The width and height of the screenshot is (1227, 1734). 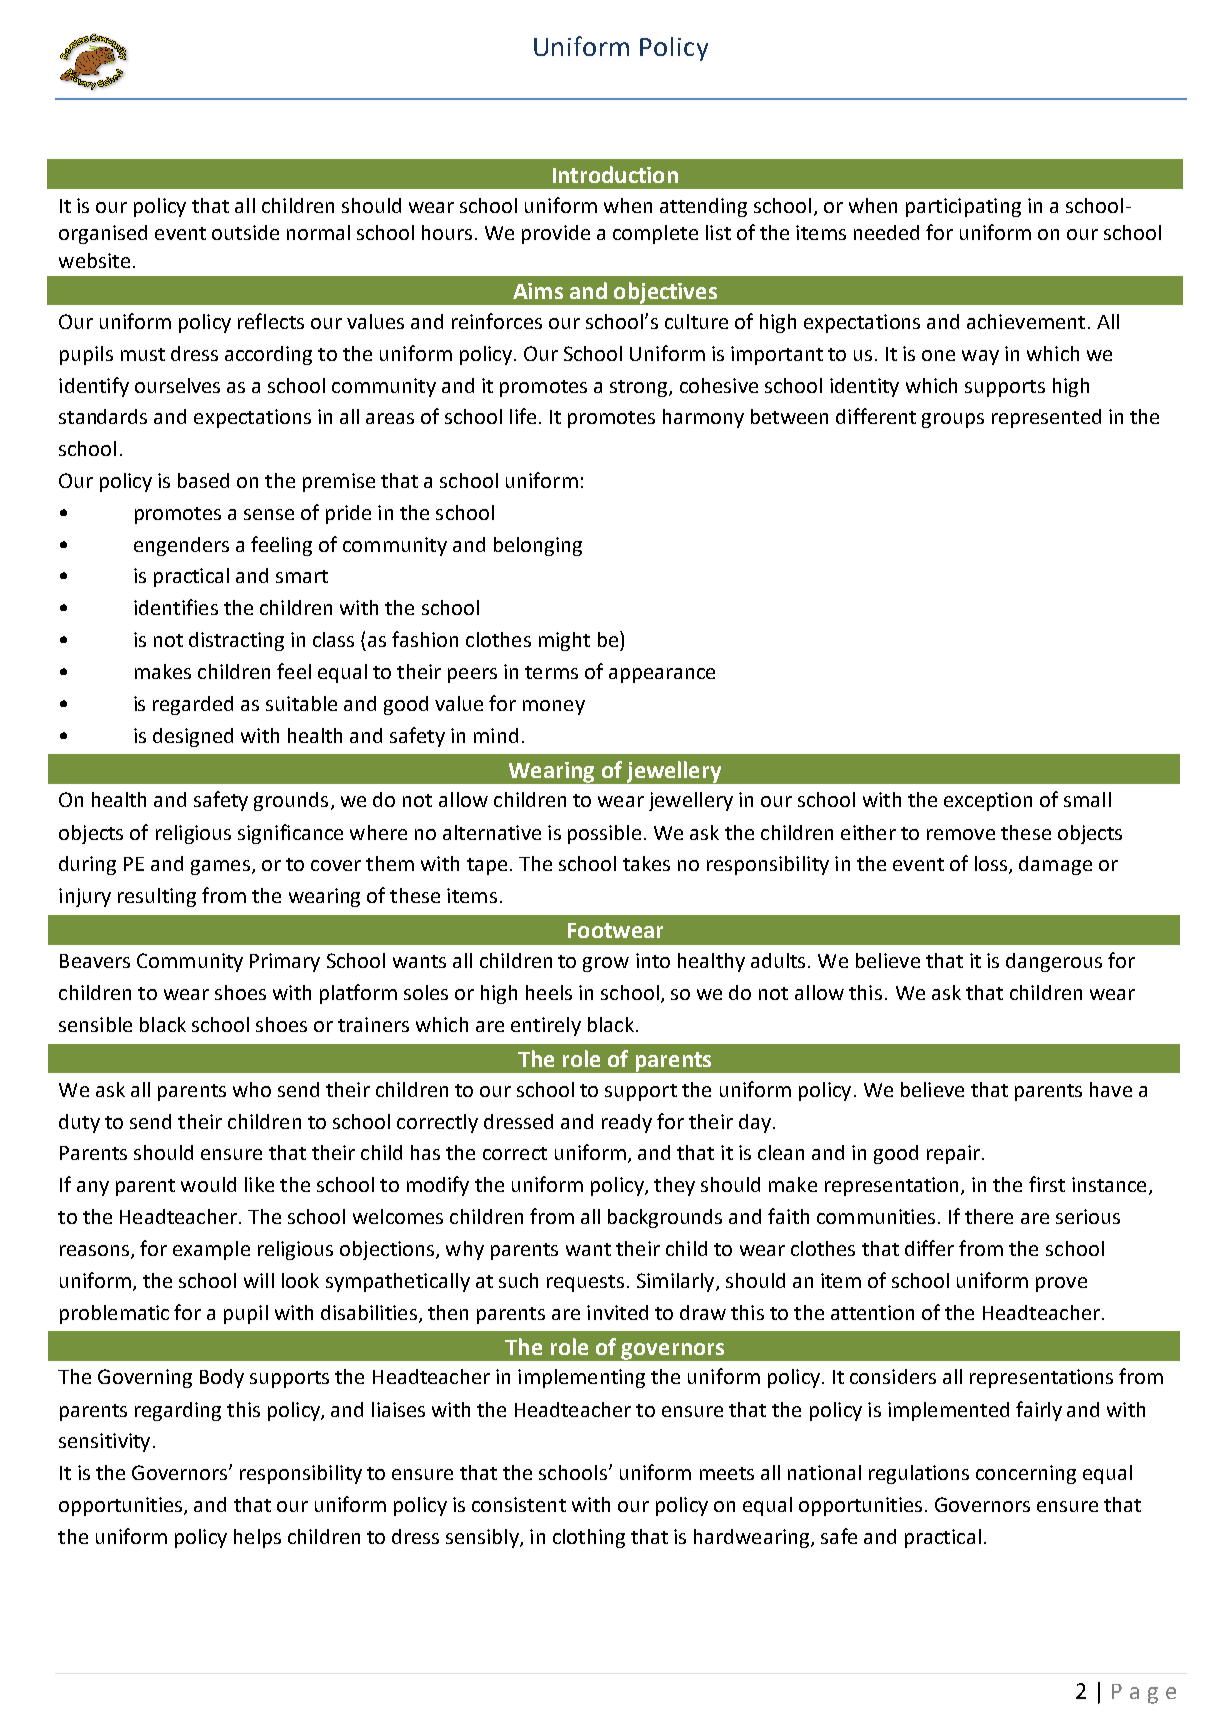 I want to click on possible, so click(x=604, y=834).
